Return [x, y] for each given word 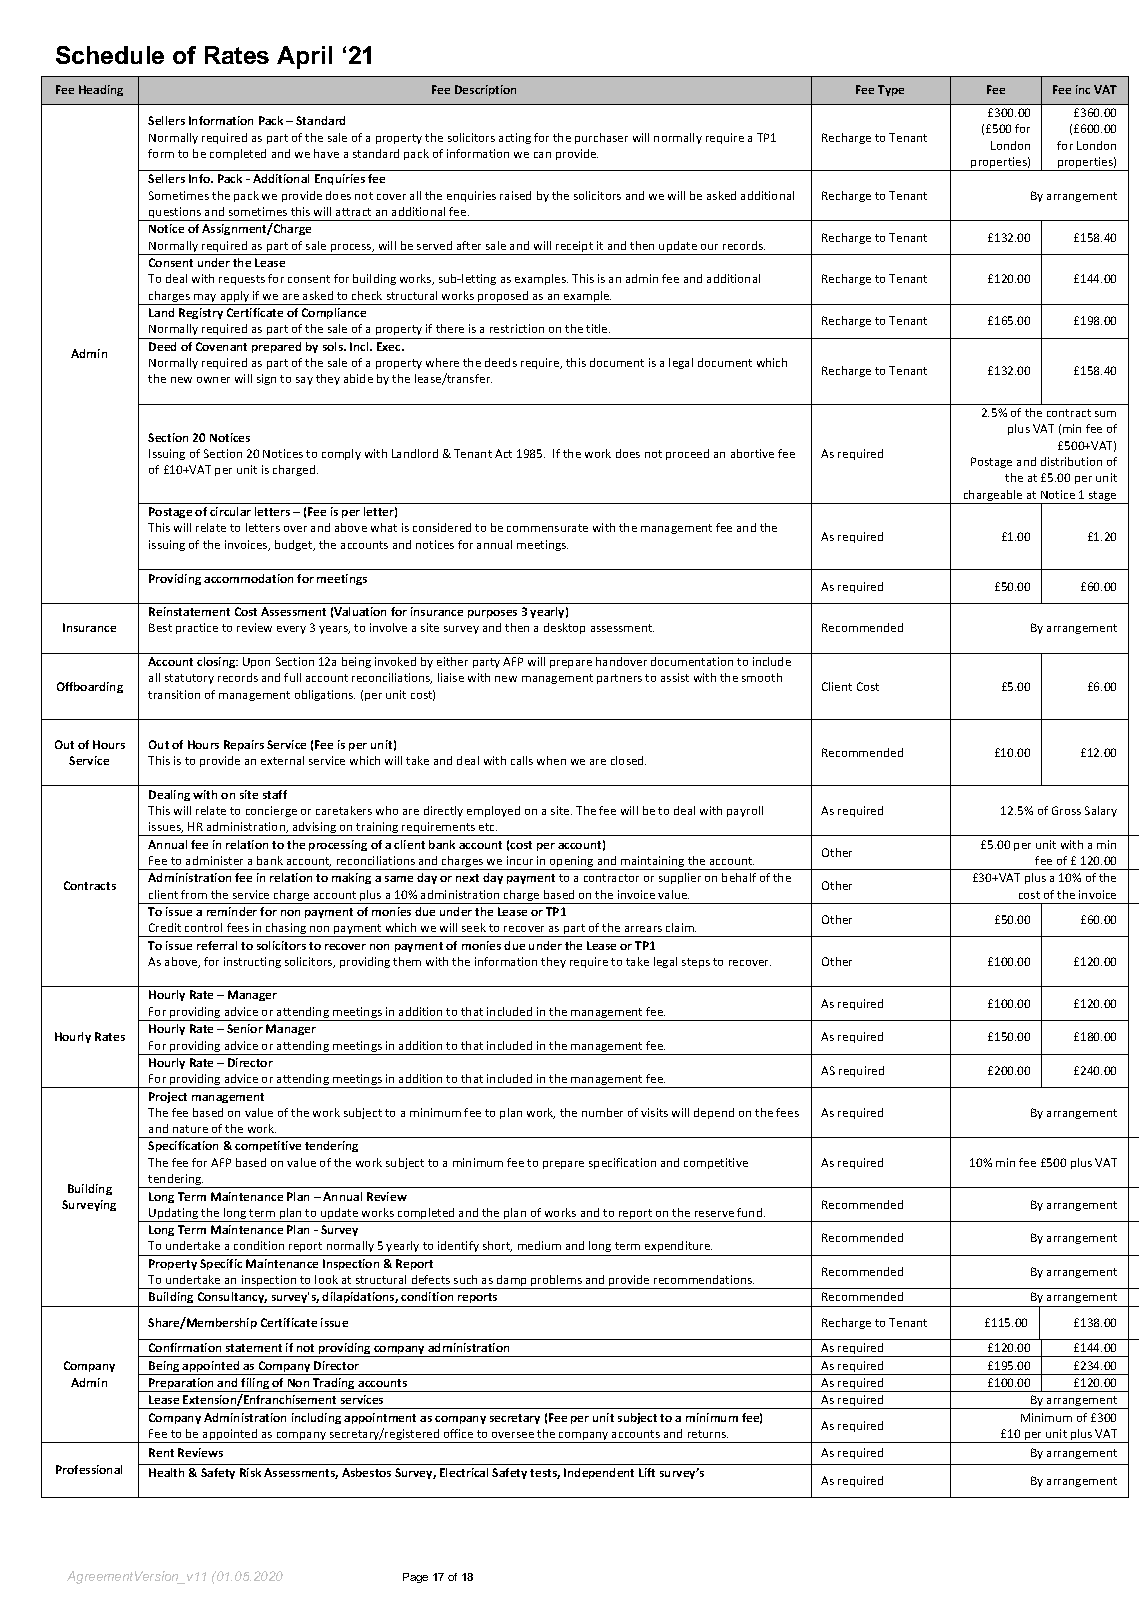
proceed [687, 454]
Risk [250, 1472]
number [602, 1112]
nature [190, 1129]
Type [891, 90]
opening [572, 863]
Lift [647, 1472]
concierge [271, 811]
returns [708, 1434]
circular [230, 511]
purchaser [601, 138]
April [304, 57]
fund [751, 1212]
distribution [1071, 461]
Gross [1066, 810]
